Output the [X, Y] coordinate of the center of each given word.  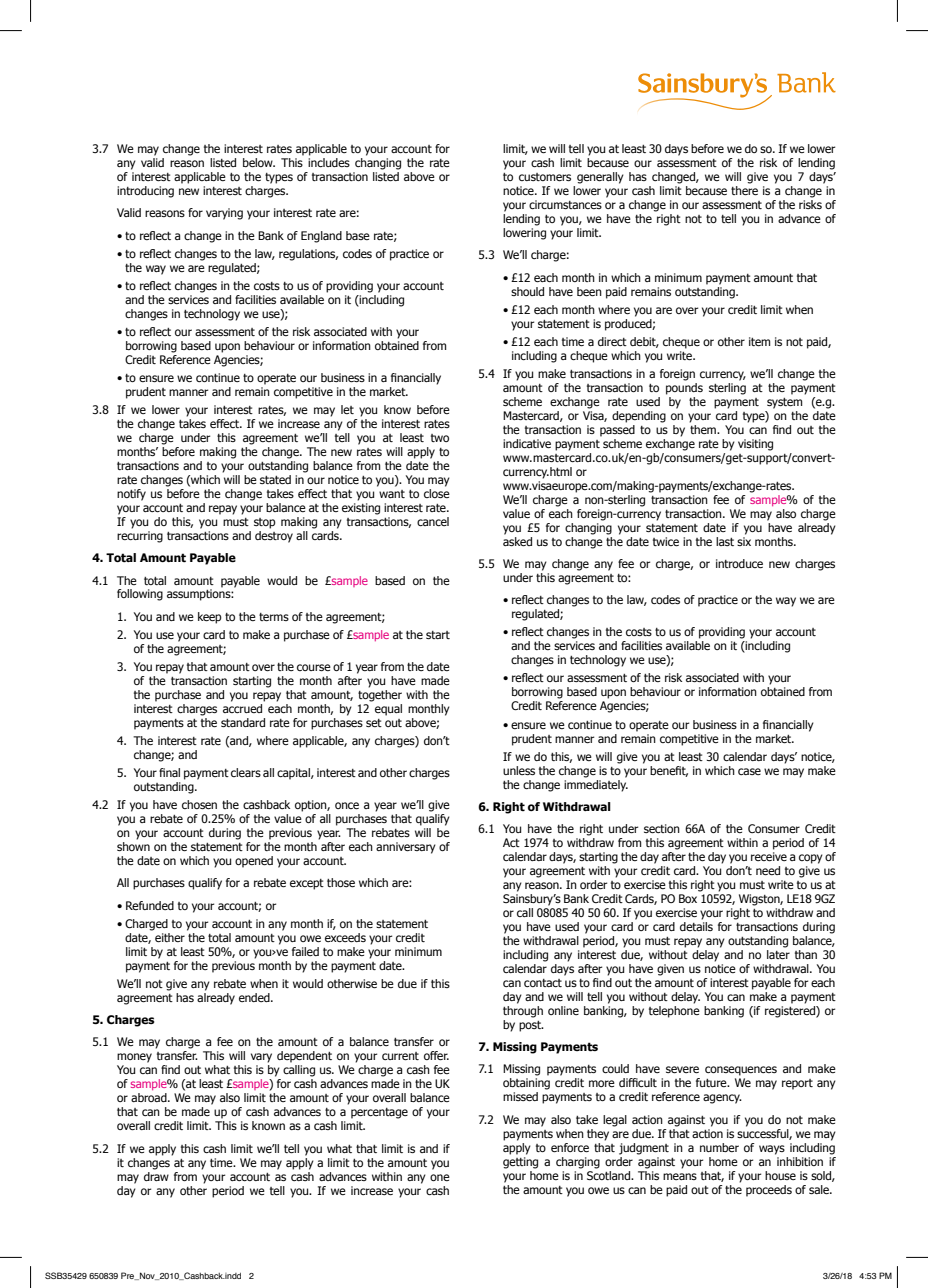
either [170, 937]
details [696, 926]
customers [545, 177]
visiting [755, 445]
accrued [242, 708]
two [440, 438]
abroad [150, 1097]
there [744, 190]
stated [275, 479]
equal [388, 710]
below [259, 162]
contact [543, 983]
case [749, 771]
